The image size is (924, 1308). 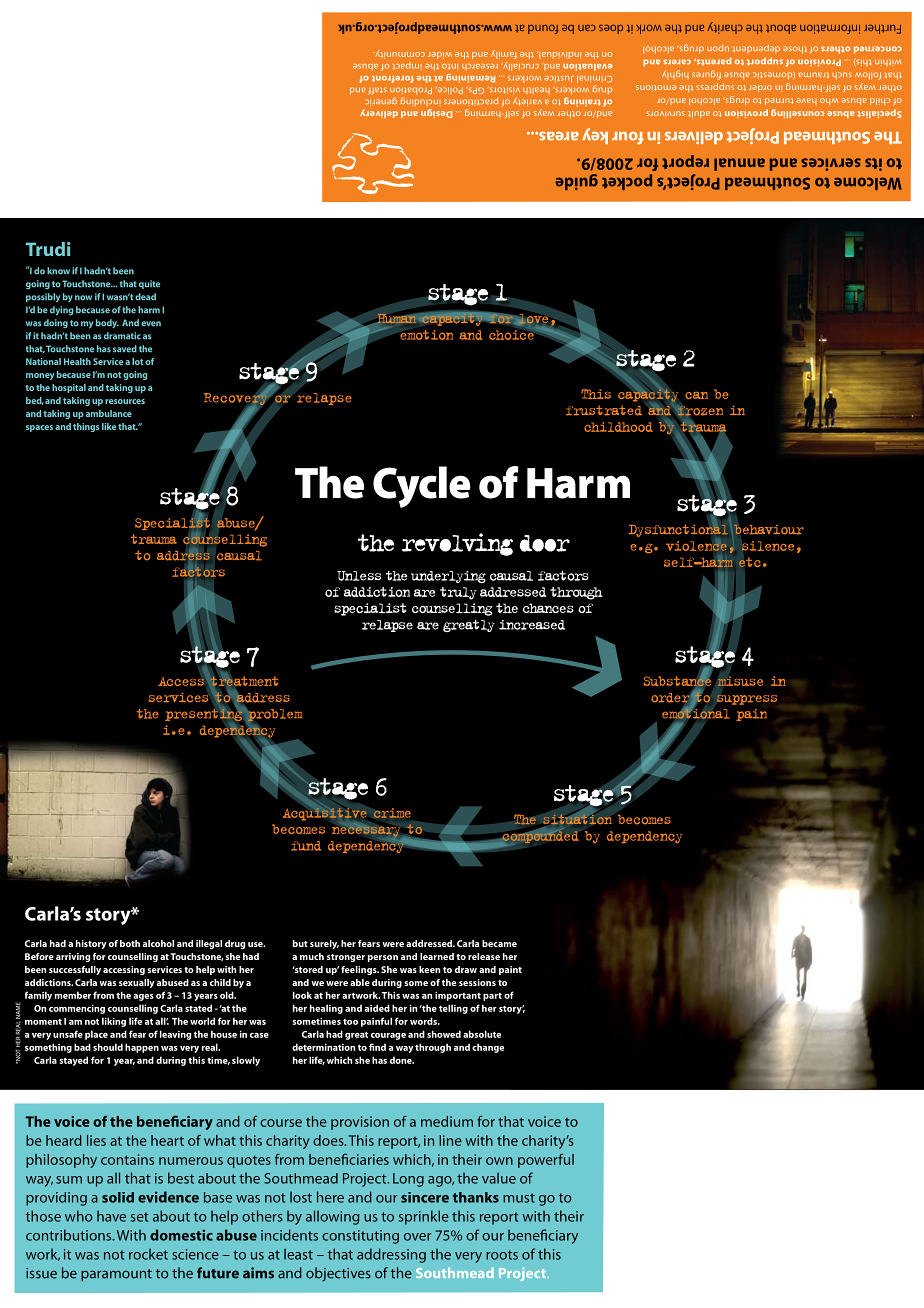 I want to click on constituting, so click(x=360, y=1237).
